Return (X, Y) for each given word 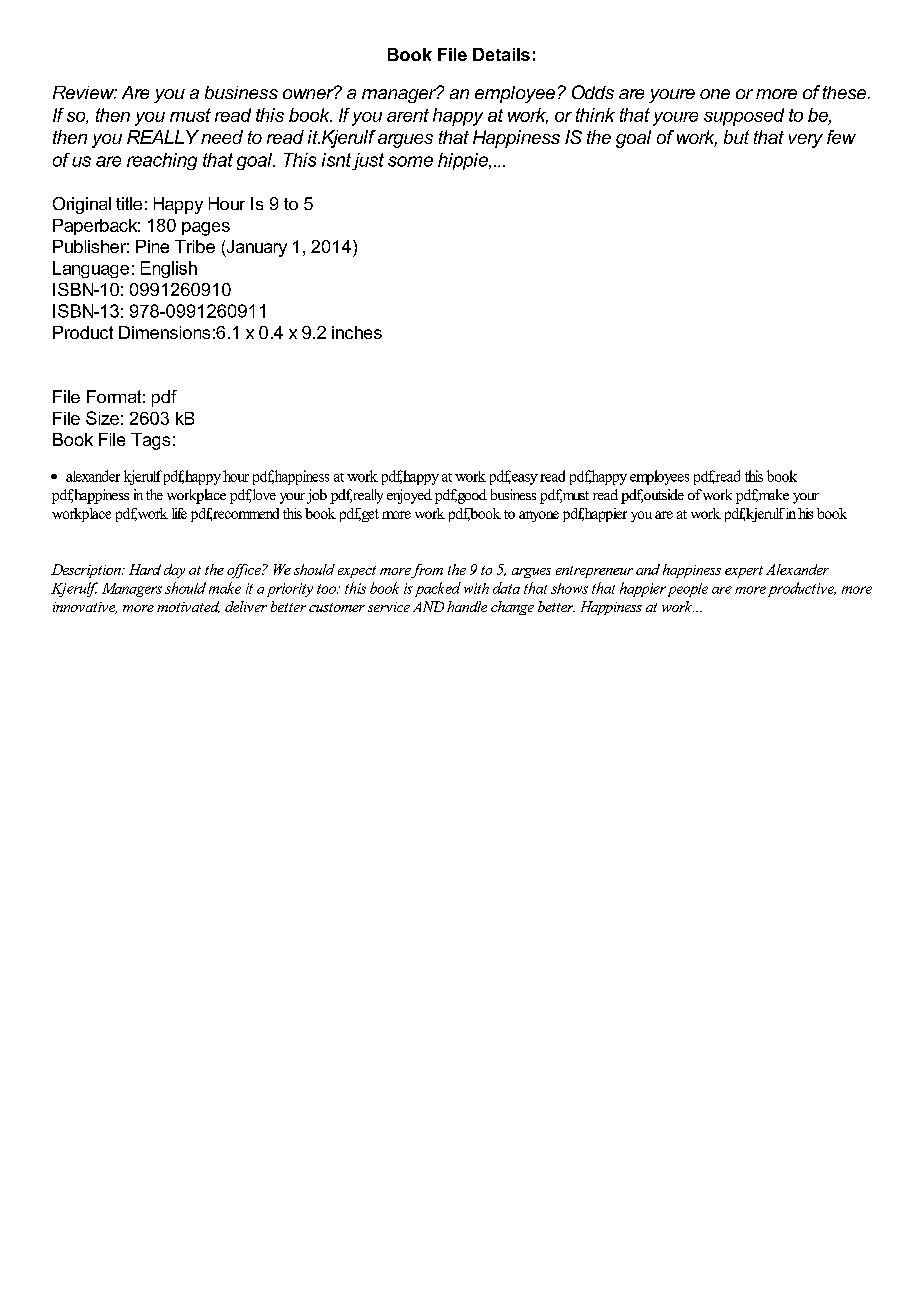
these (846, 92)
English (169, 269)
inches (357, 332)
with (476, 588)
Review (85, 92)
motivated (188, 607)
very (806, 141)
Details (501, 54)
